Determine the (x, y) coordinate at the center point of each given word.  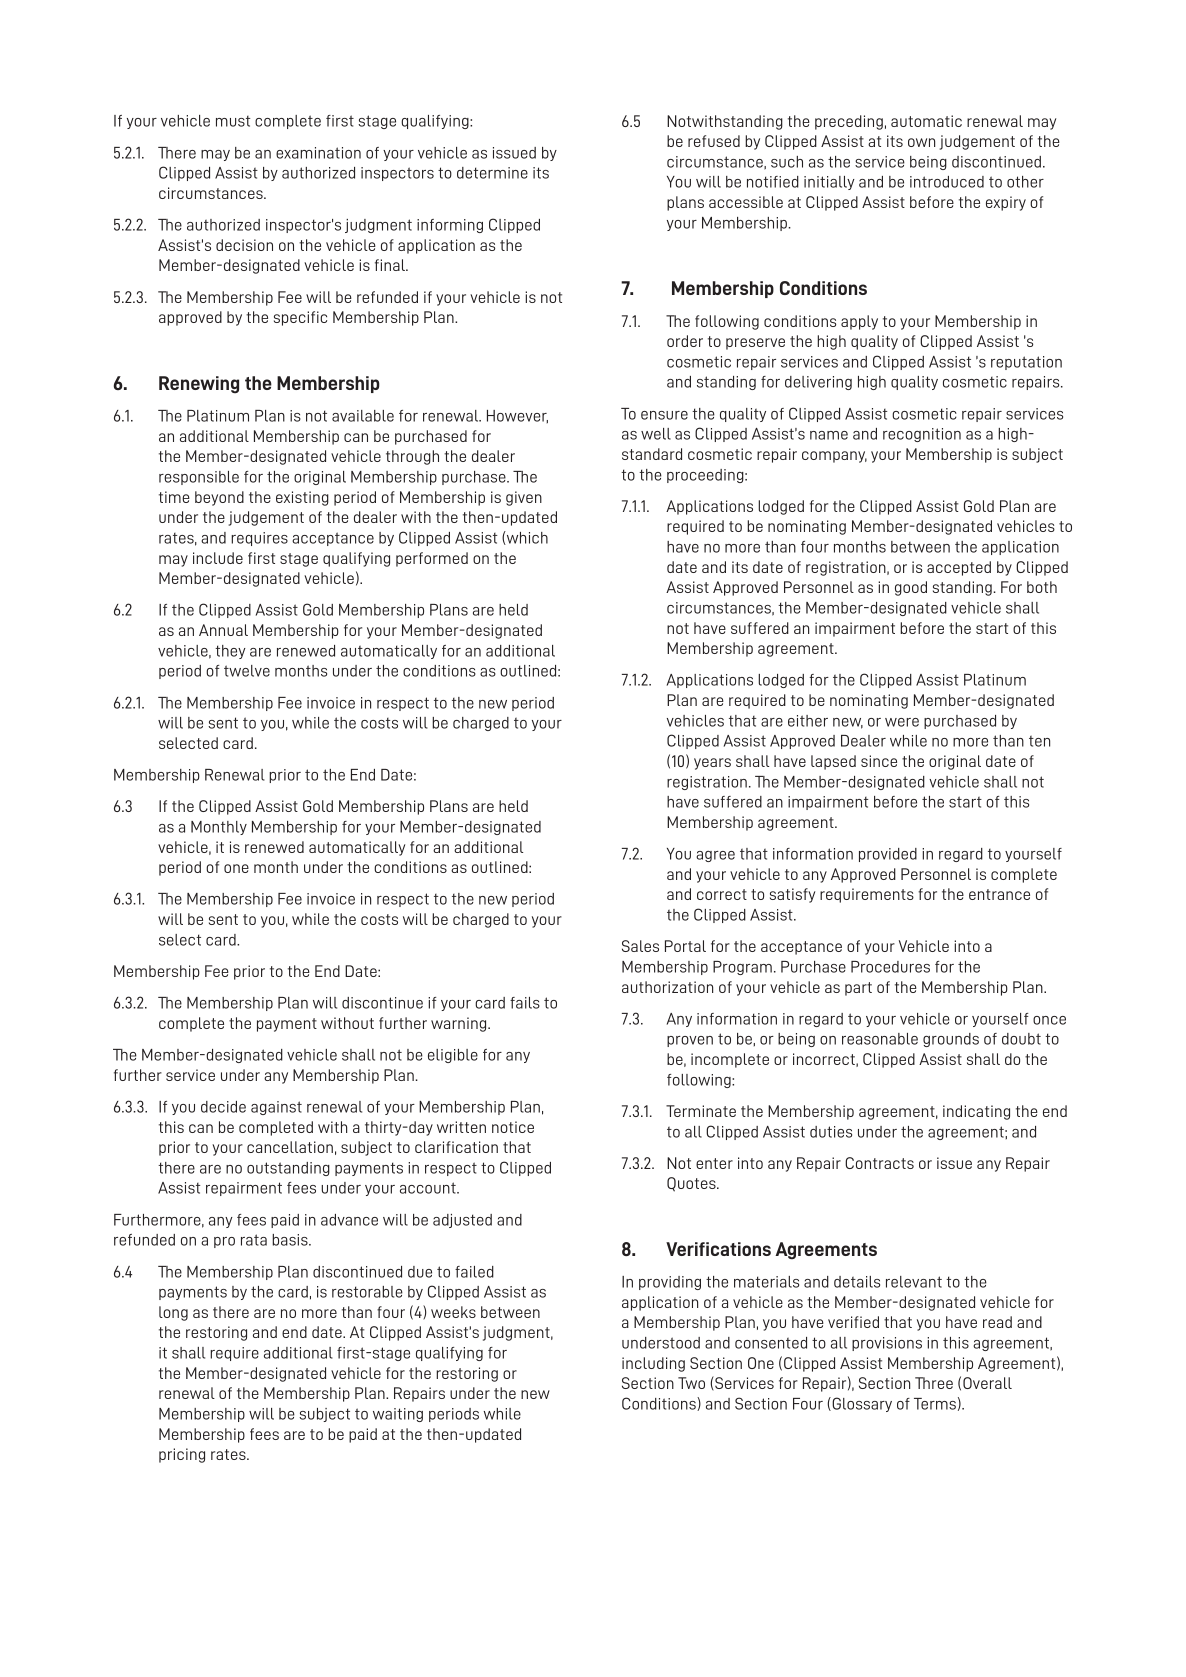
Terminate (701, 1111)
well (656, 434)
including (653, 1364)
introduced (947, 182)
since (879, 761)
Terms (935, 1404)
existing (302, 498)
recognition (922, 435)
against (276, 1108)
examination (318, 153)
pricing (182, 1455)
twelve (247, 671)
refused (714, 141)
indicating (976, 1112)
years (712, 764)
